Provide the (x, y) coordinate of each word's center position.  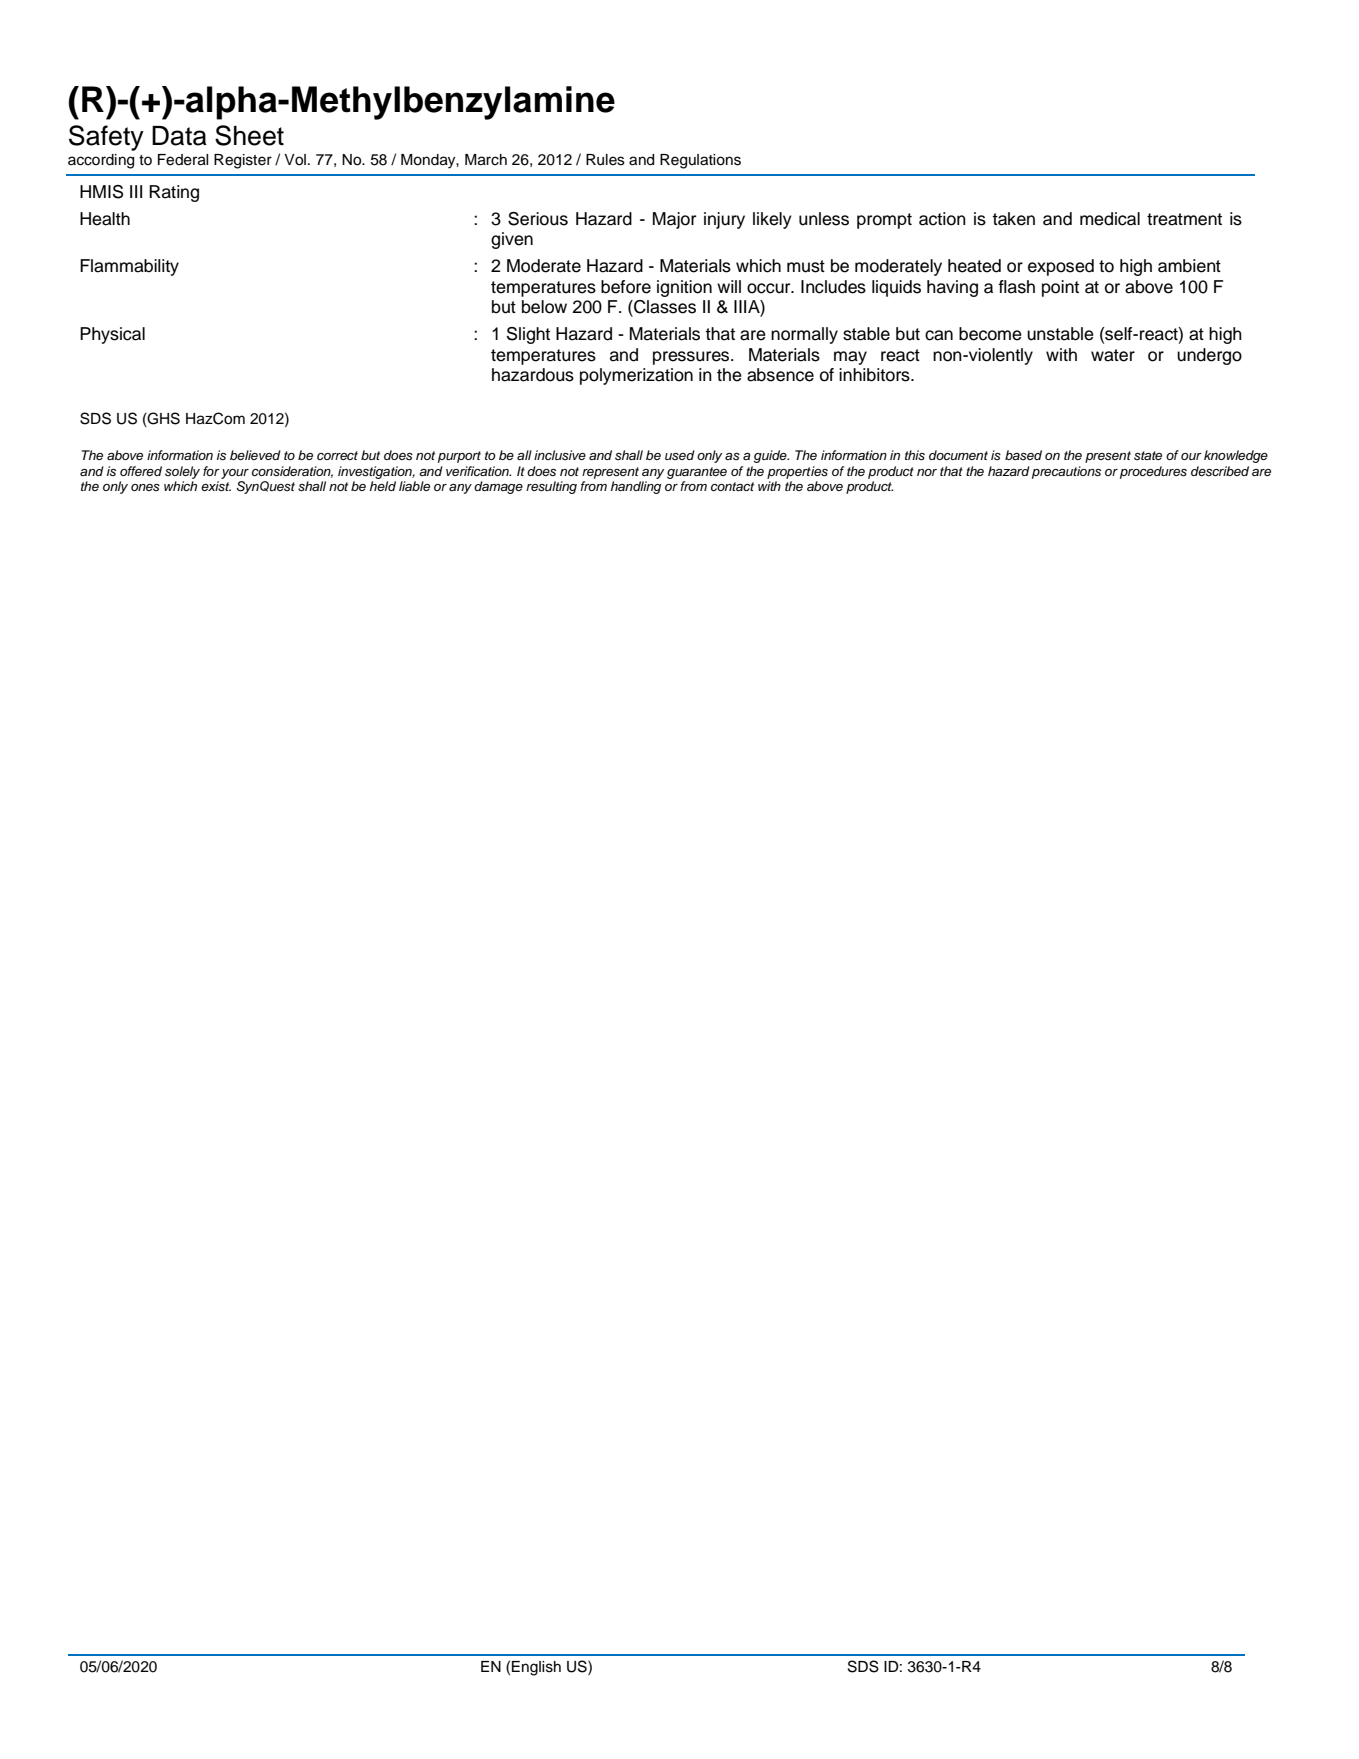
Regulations (700, 161)
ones (145, 487)
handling (636, 487)
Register (243, 161)
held (383, 486)
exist (216, 486)
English (536, 1668)
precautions (1066, 472)
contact (732, 486)
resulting (551, 487)
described (1220, 471)
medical (1110, 219)
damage (498, 487)
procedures (1153, 472)
